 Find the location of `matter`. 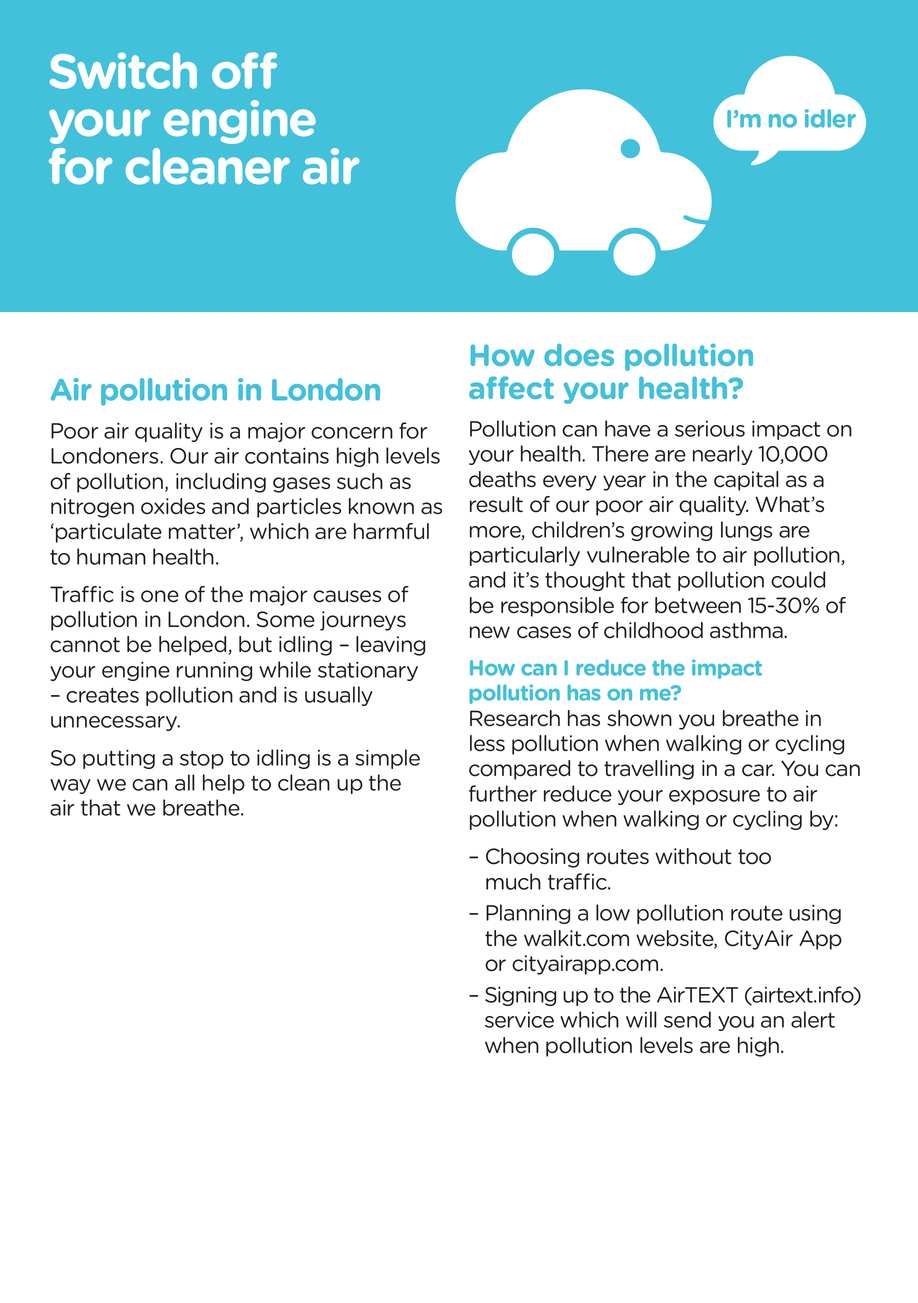

matter is located at coordinates (203, 532).
